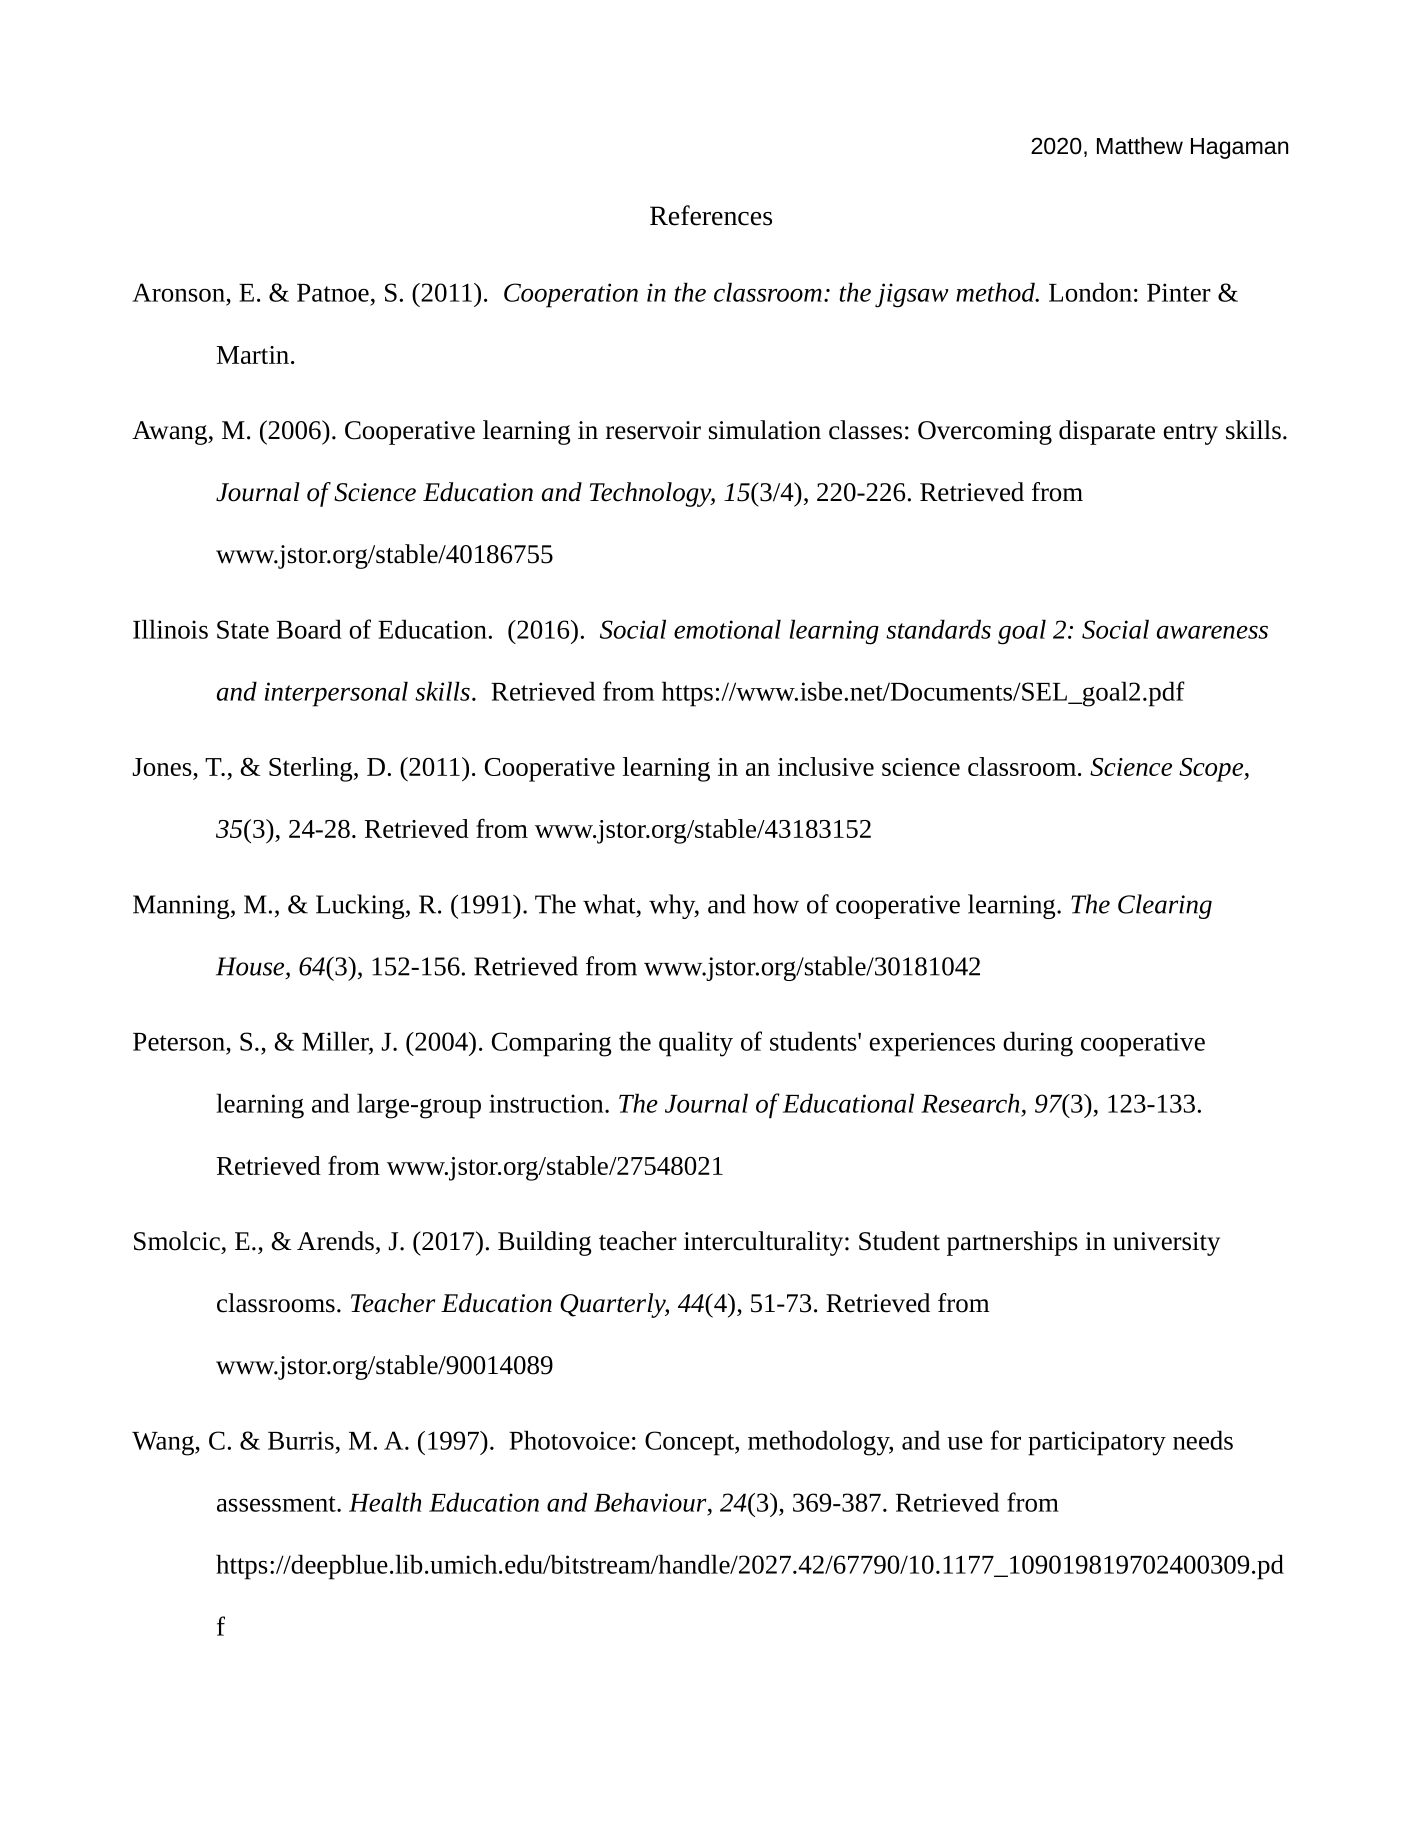  Describe the element at coordinates (1140, 146) in the page. I see `Matthew` at that location.
